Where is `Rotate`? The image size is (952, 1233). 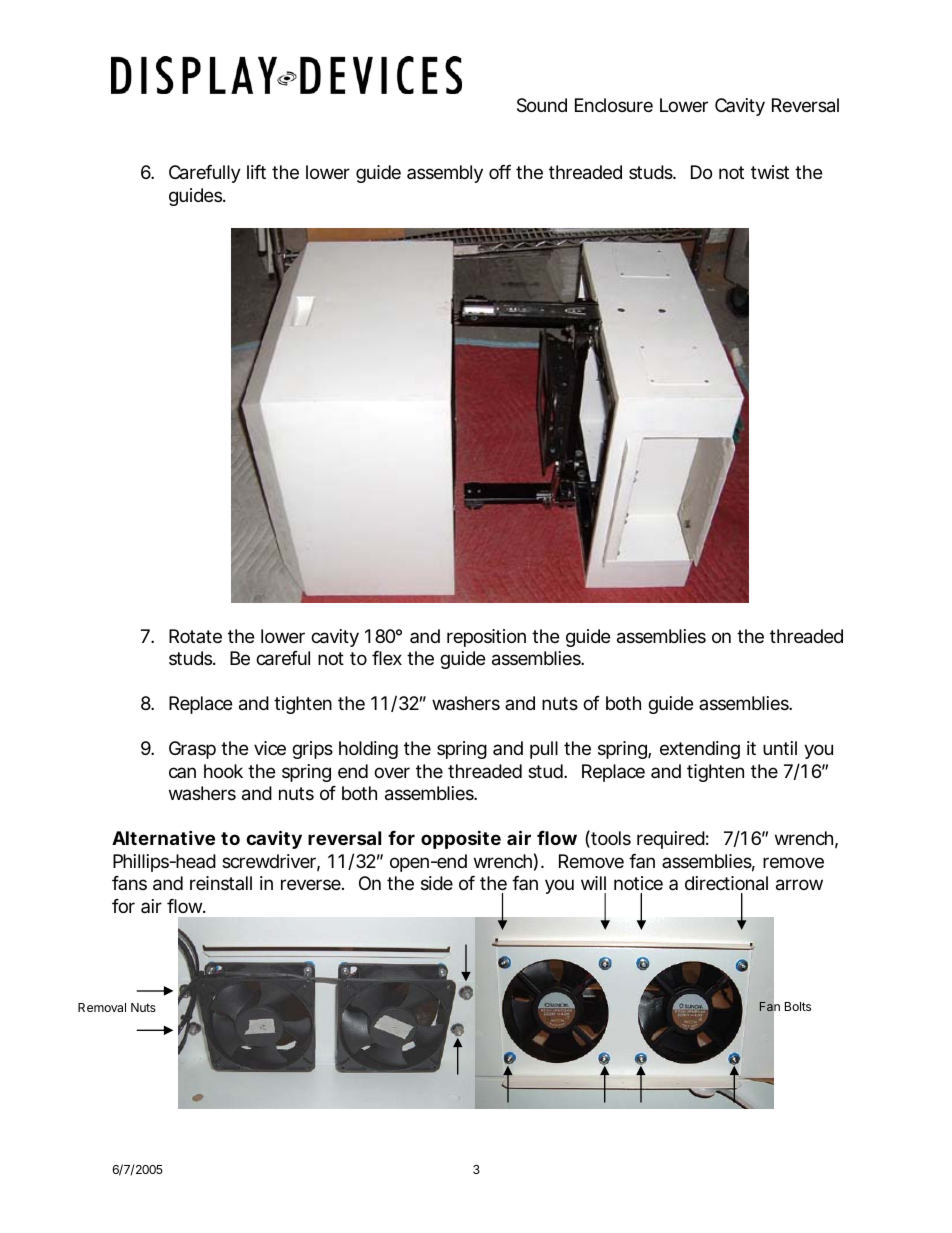 Rotate is located at coordinates (195, 636).
